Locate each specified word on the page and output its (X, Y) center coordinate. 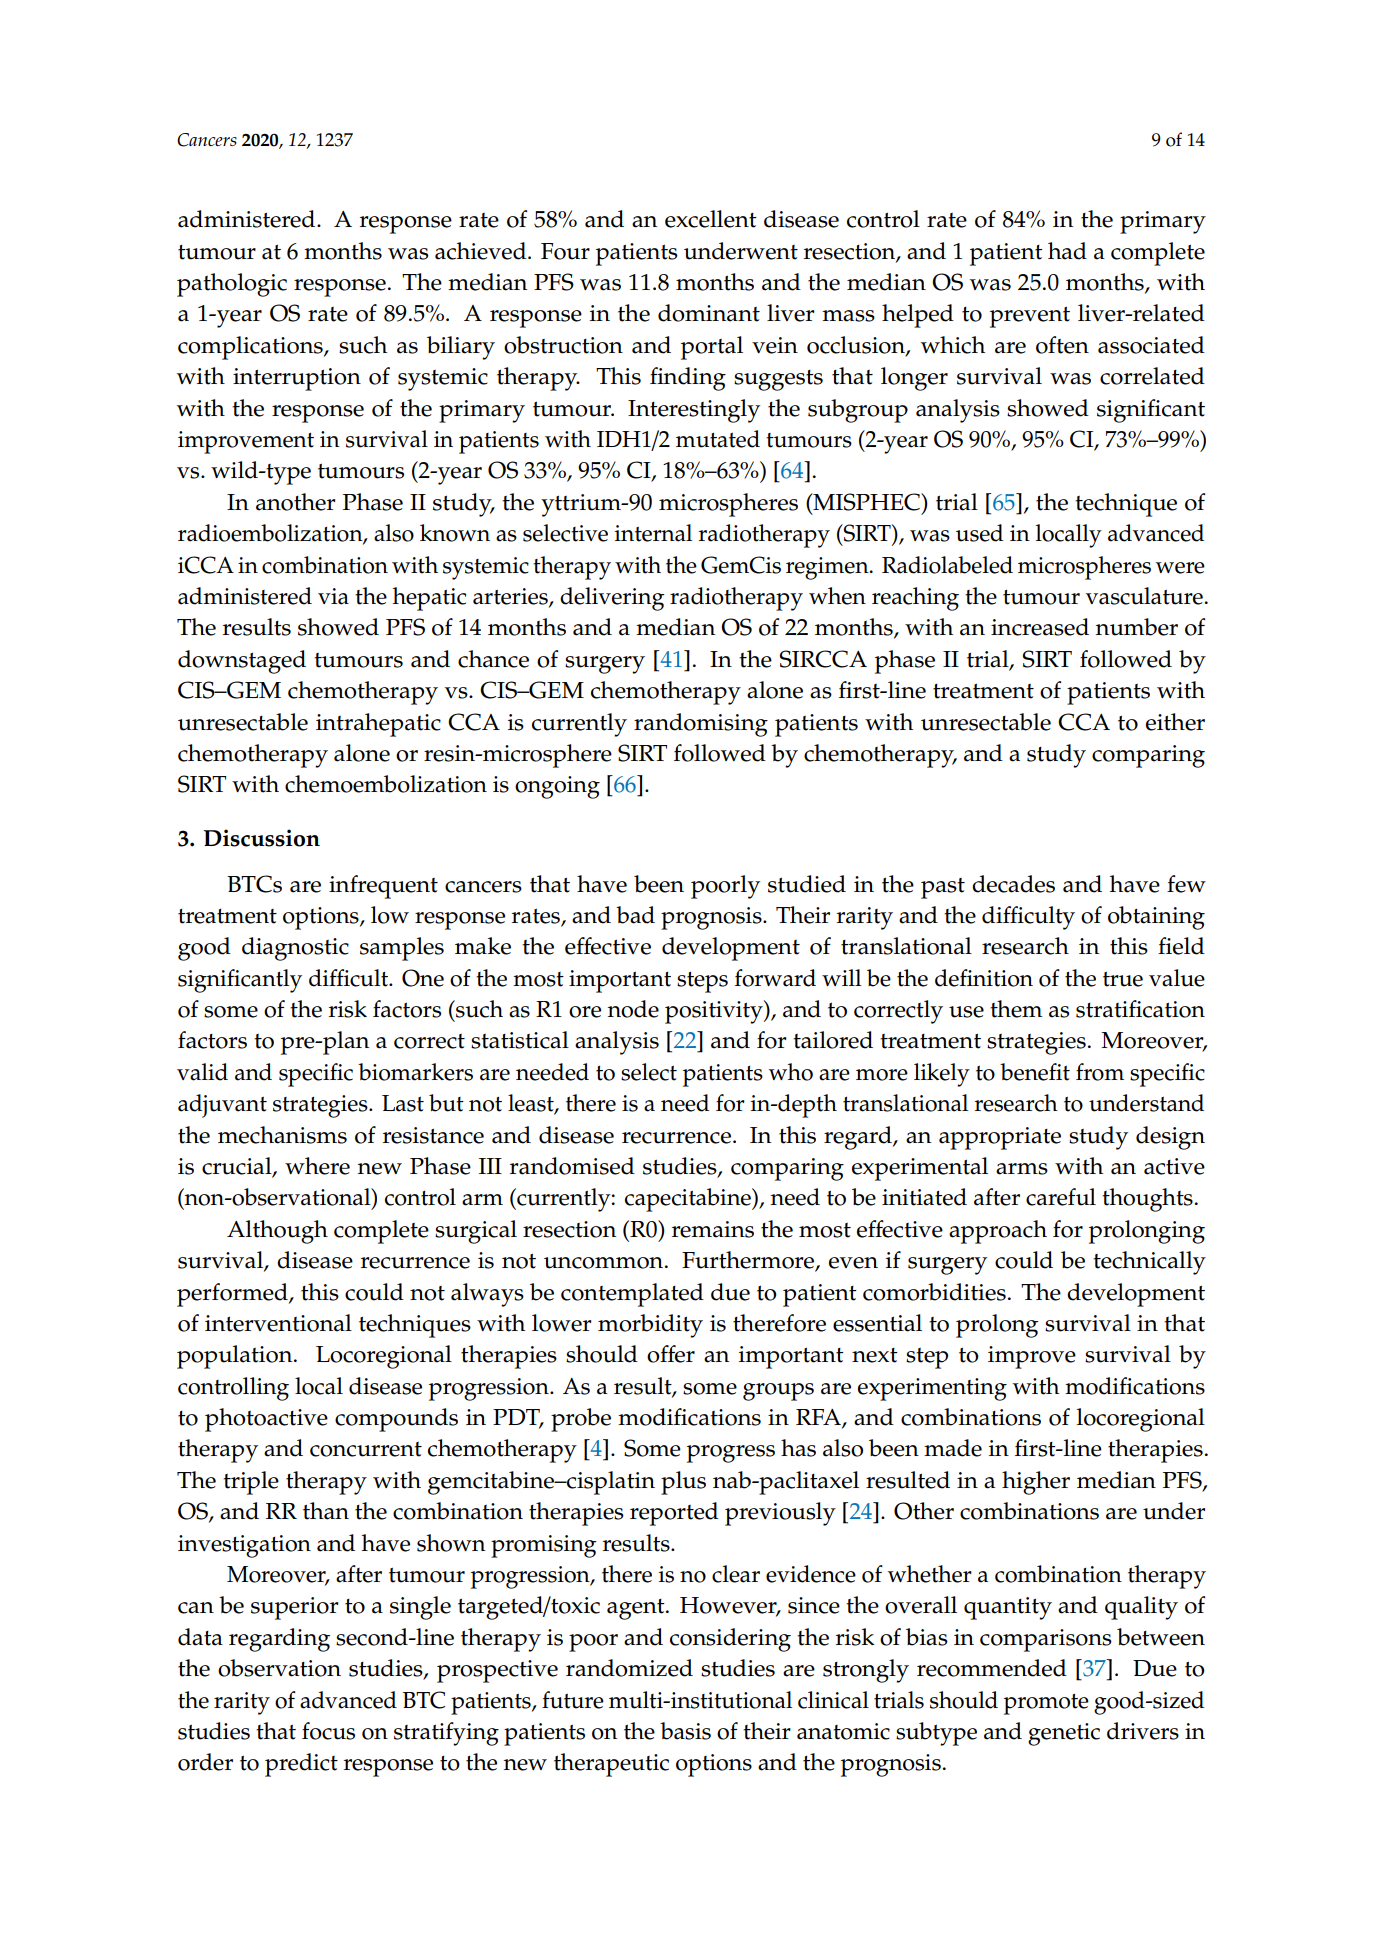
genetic (1064, 1734)
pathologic (232, 285)
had (1067, 251)
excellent (711, 219)
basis (685, 1731)
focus (328, 1731)
